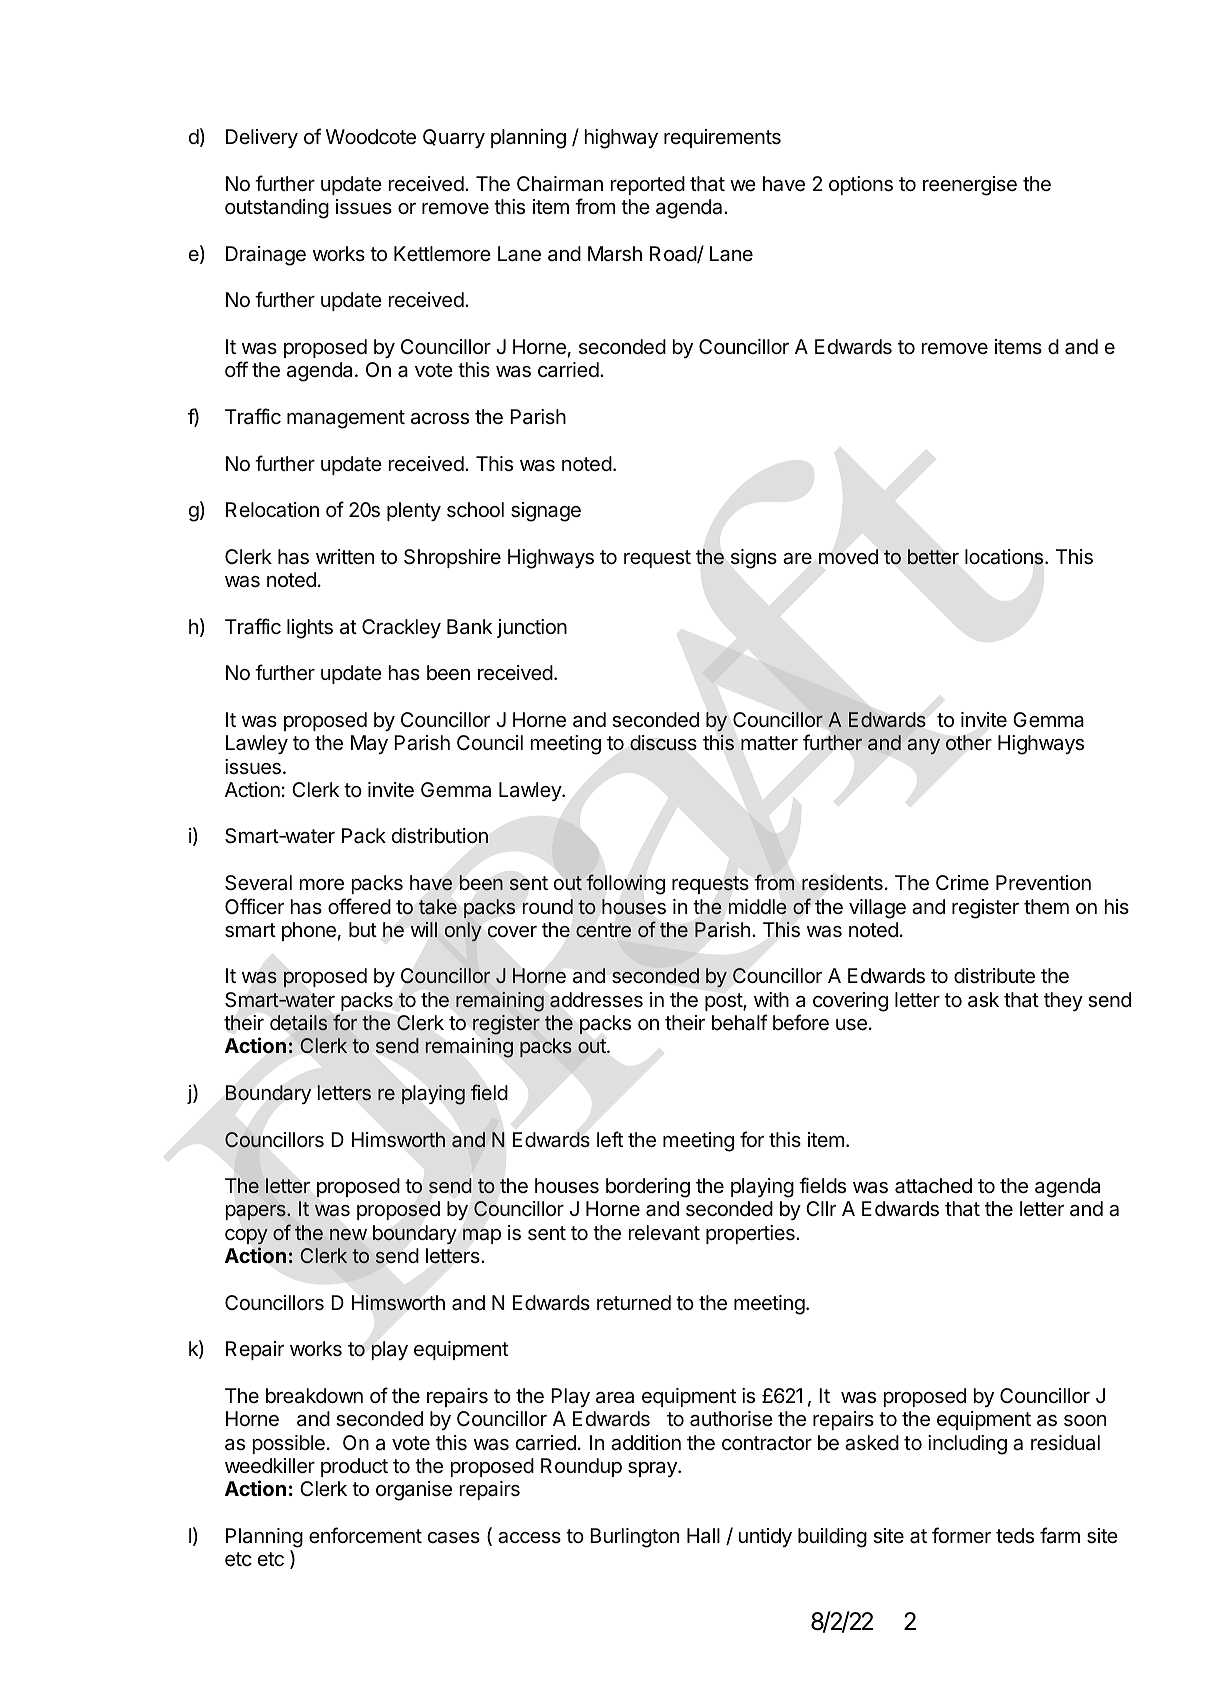  What do you see at coordinates (648, 1188) in the page?
I see `bordering` at bounding box center [648, 1188].
